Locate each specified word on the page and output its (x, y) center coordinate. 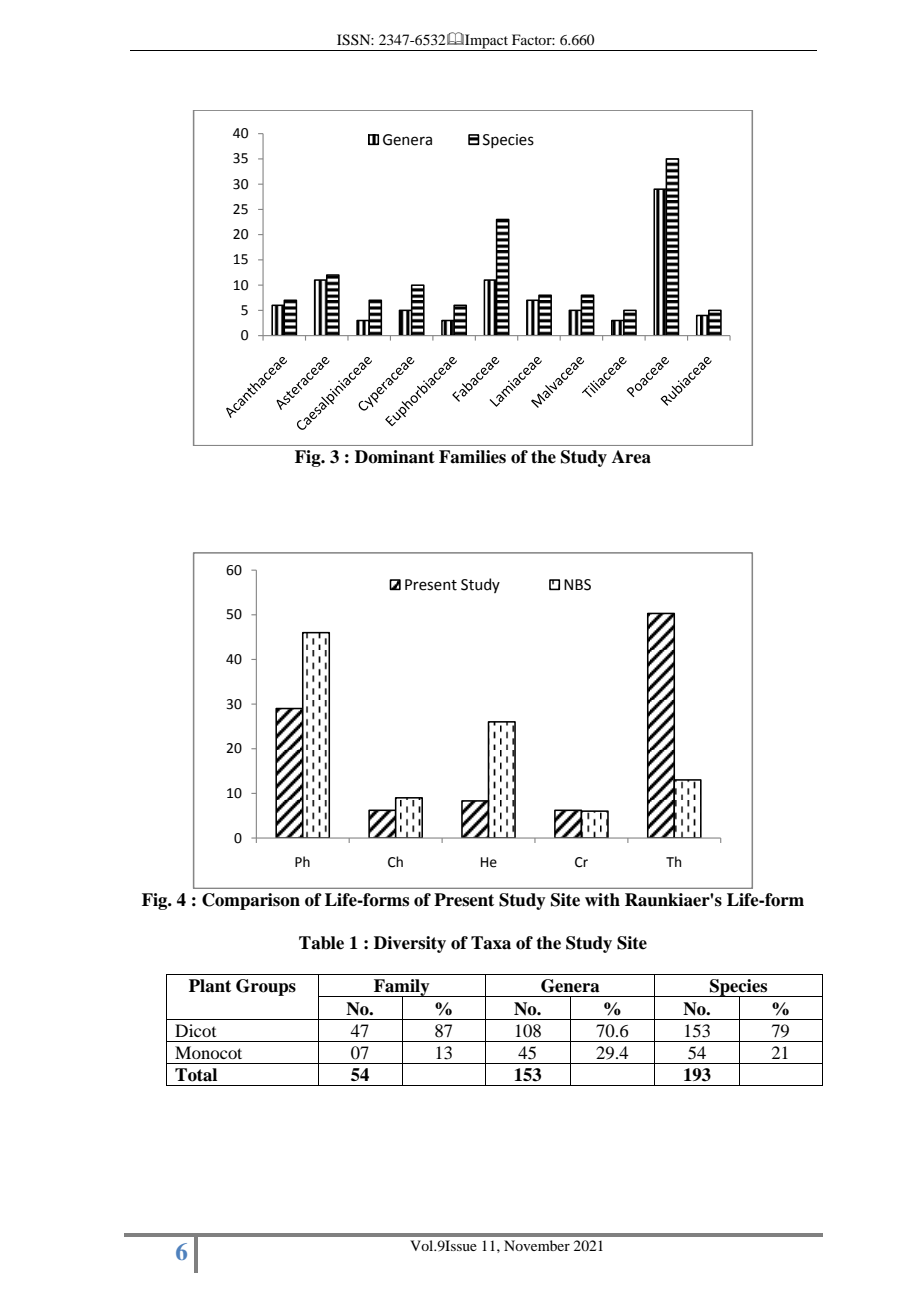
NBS (577, 585)
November (537, 1245)
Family (402, 989)
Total (196, 1075)
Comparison (251, 901)
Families (472, 457)
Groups (266, 987)
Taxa (491, 943)
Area (631, 457)
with (602, 899)
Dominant (395, 457)
